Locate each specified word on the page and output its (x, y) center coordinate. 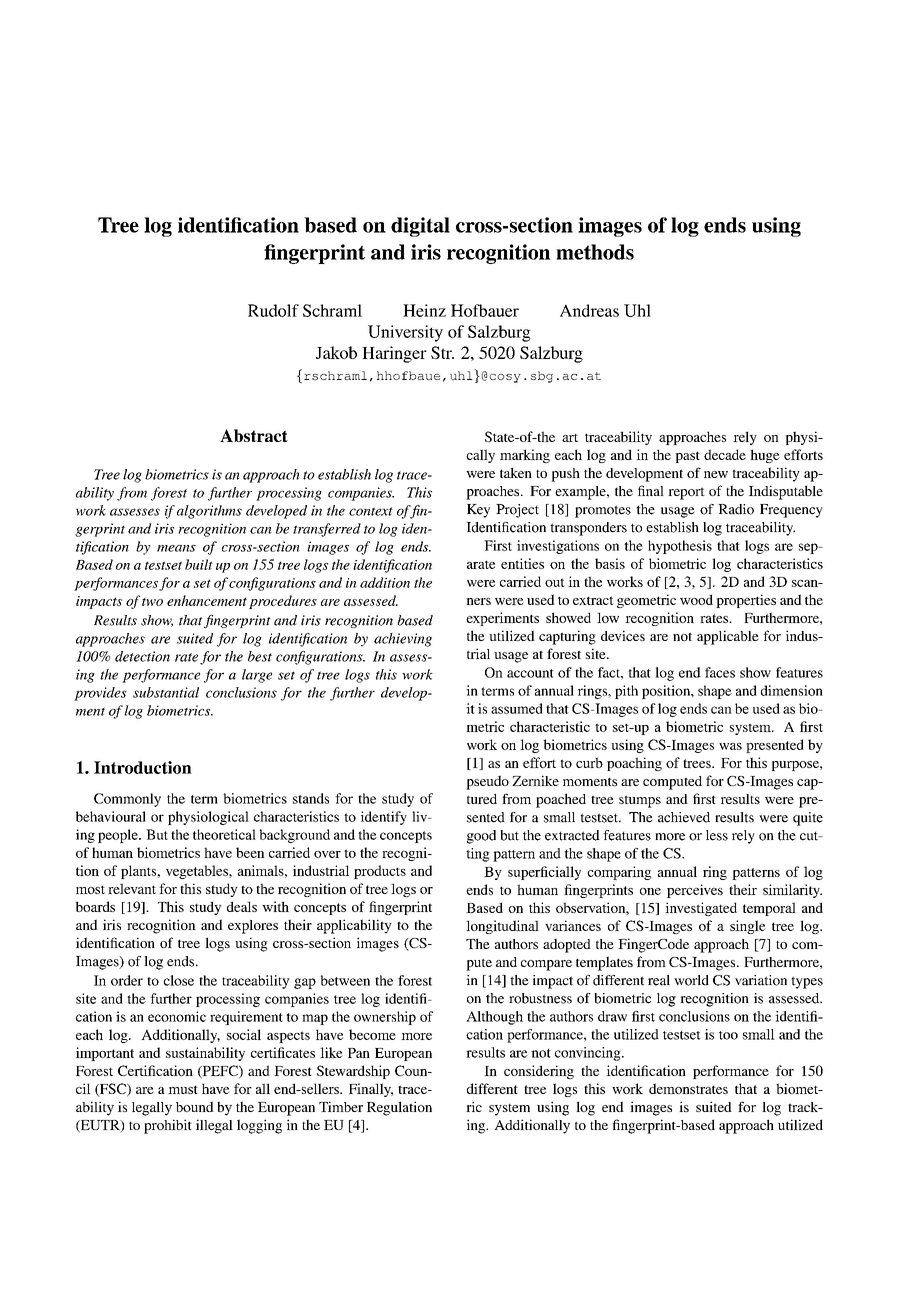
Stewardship (353, 1072)
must (183, 1089)
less (717, 835)
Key (478, 511)
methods (595, 252)
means (176, 548)
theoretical (224, 834)
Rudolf (273, 310)
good (481, 837)
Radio (736, 509)
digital (420, 227)
